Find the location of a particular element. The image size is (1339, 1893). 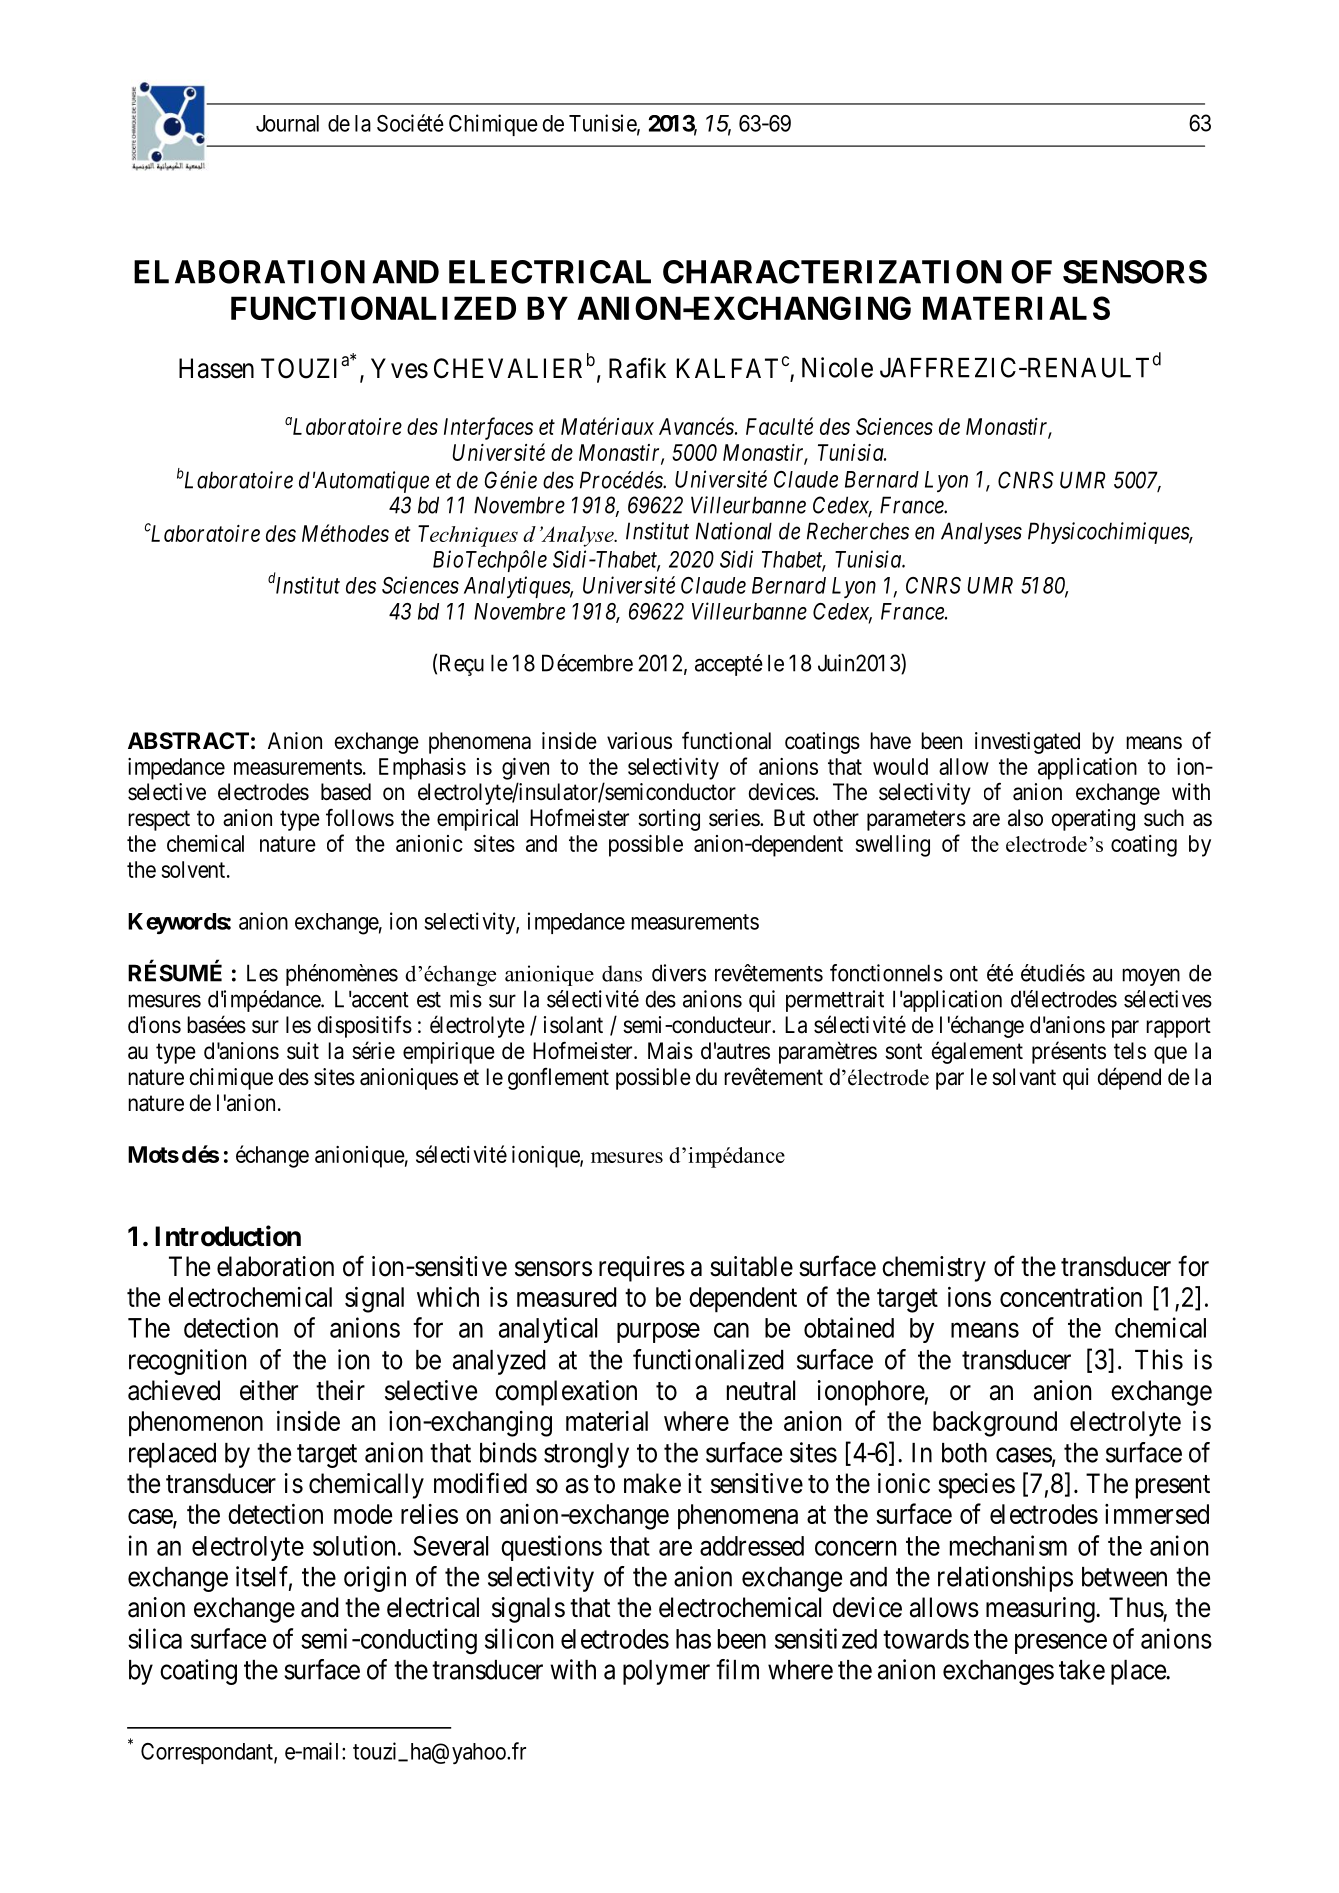

Introduction is located at coordinates (228, 1236).
